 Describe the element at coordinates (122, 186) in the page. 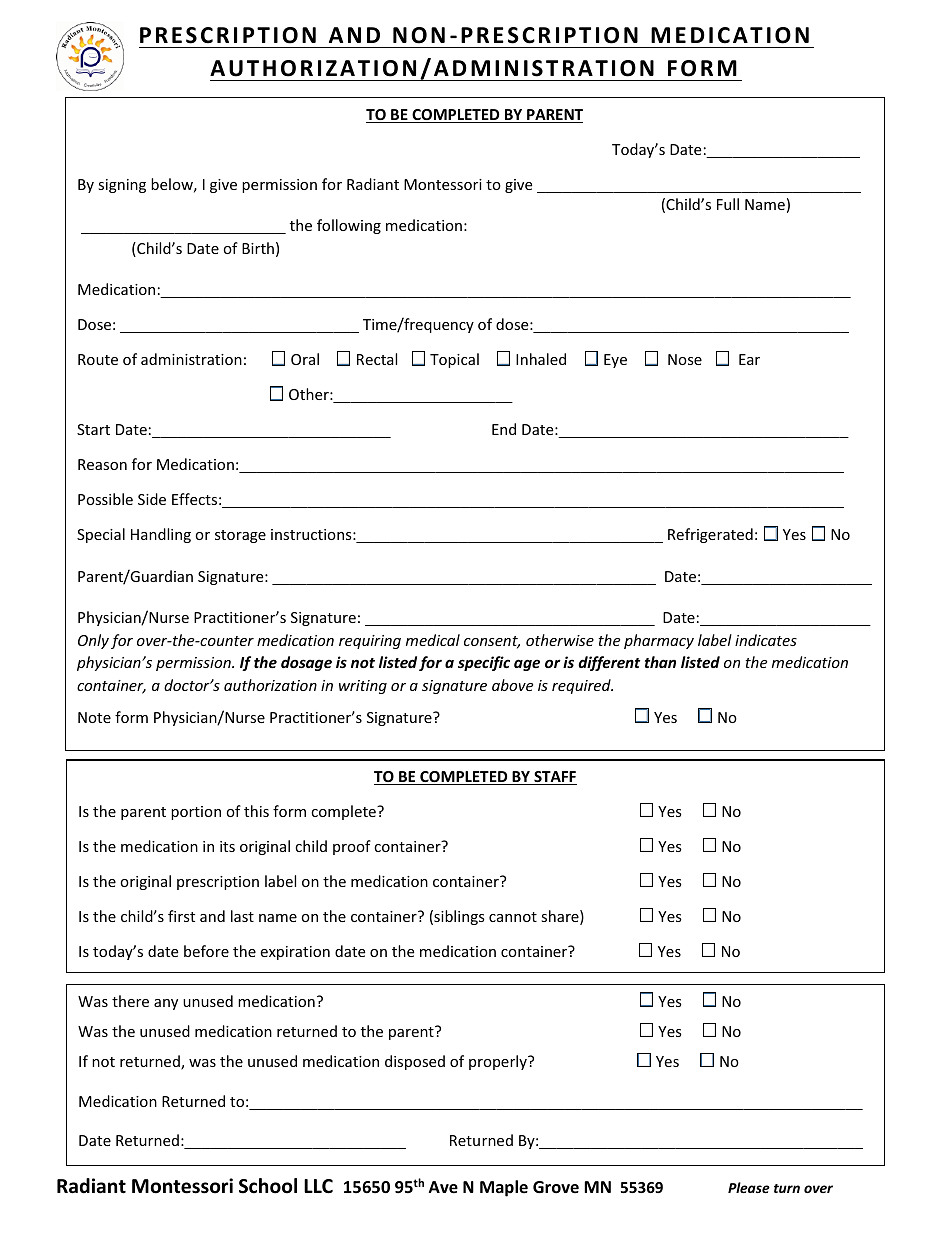

I see `signing` at that location.
